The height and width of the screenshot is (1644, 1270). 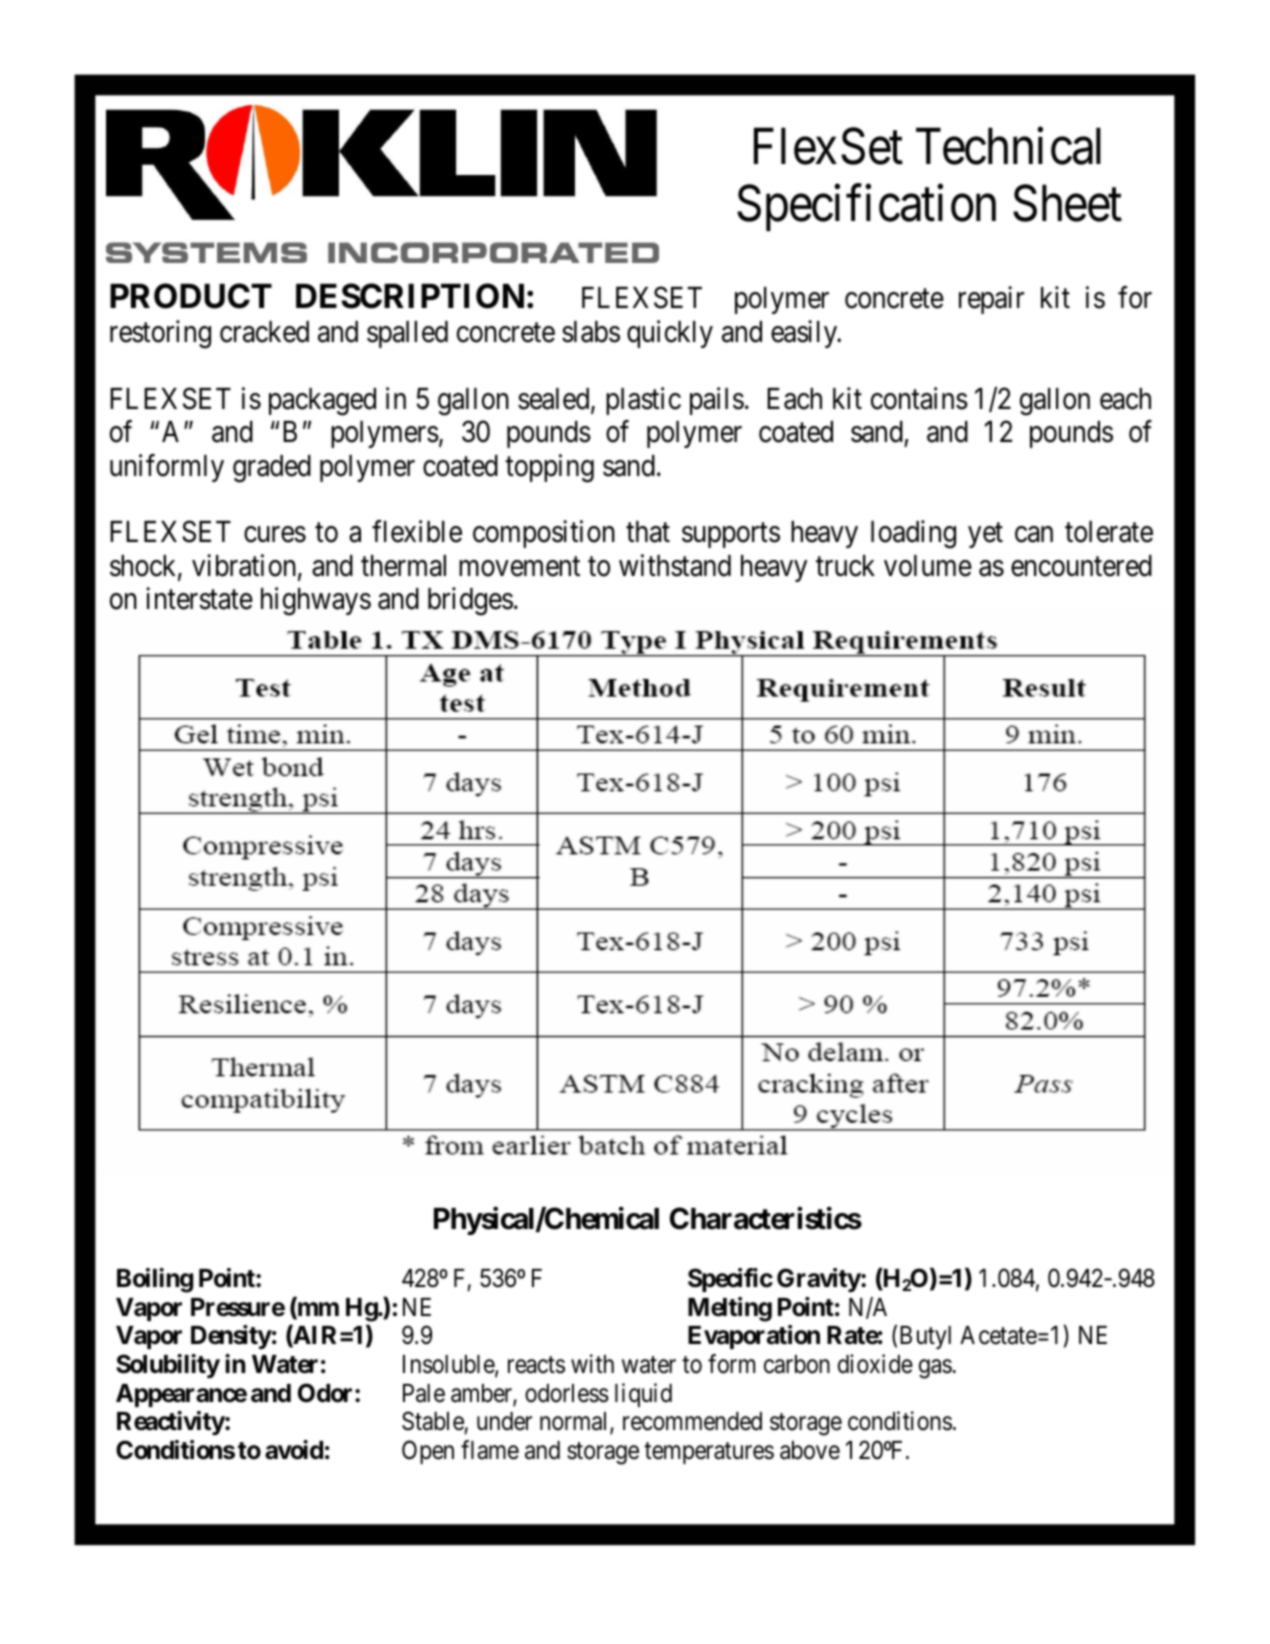 I want to click on volume, so click(x=928, y=566).
